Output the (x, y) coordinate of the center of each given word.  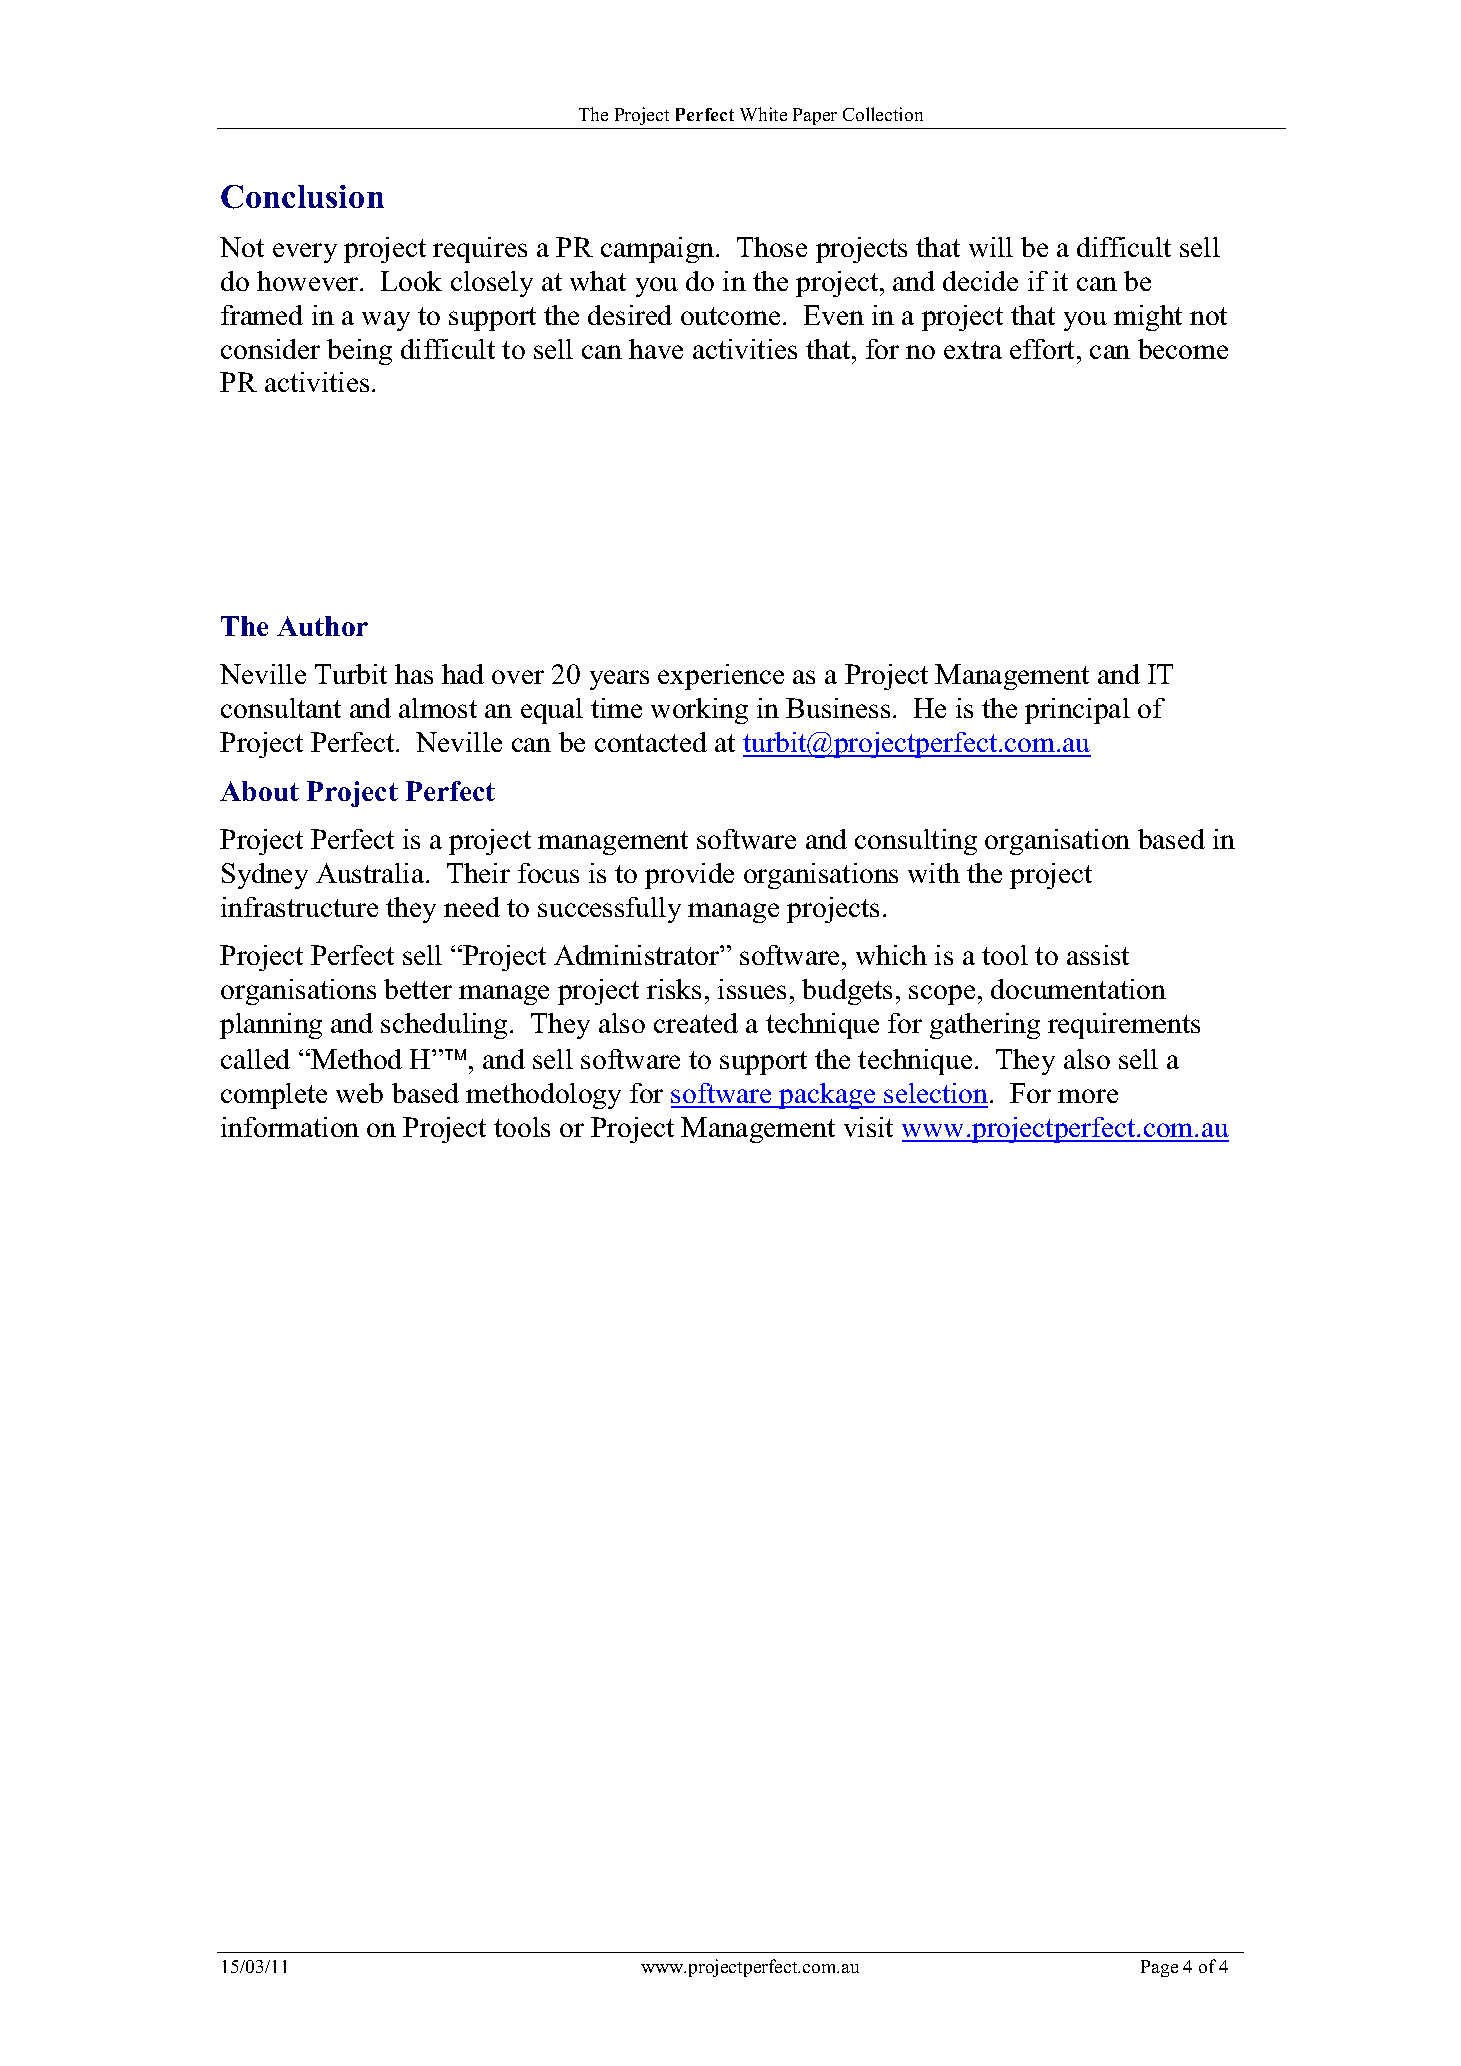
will (991, 247)
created (696, 1023)
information (290, 1127)
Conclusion (302, 197)
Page (1159, 1968)
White (763, 114)
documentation (1078, 989)
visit (868, 1127)
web (359, 1093)
